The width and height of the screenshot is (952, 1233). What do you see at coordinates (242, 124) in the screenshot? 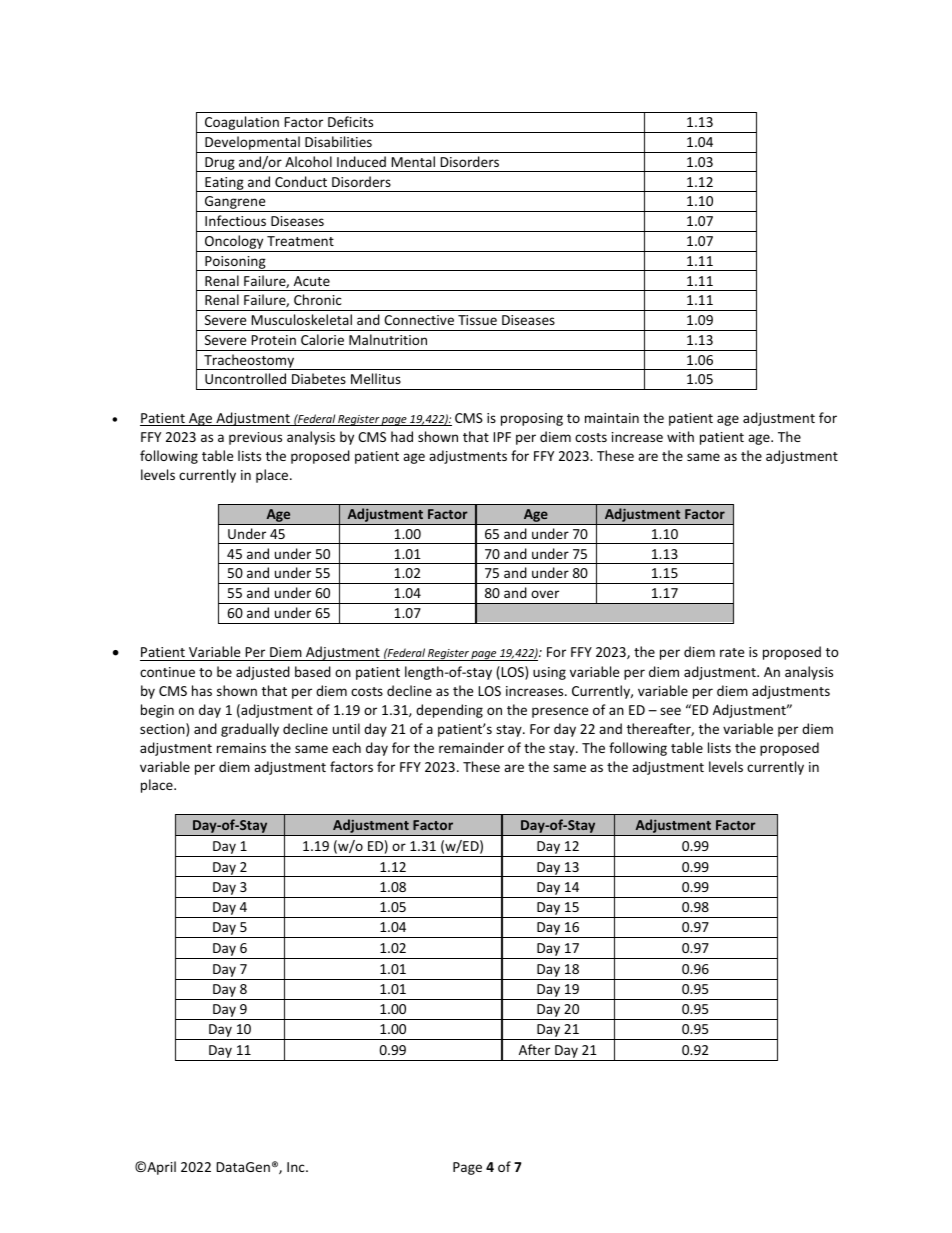
I see `Coagulation` at bounding box center [242, 124].
